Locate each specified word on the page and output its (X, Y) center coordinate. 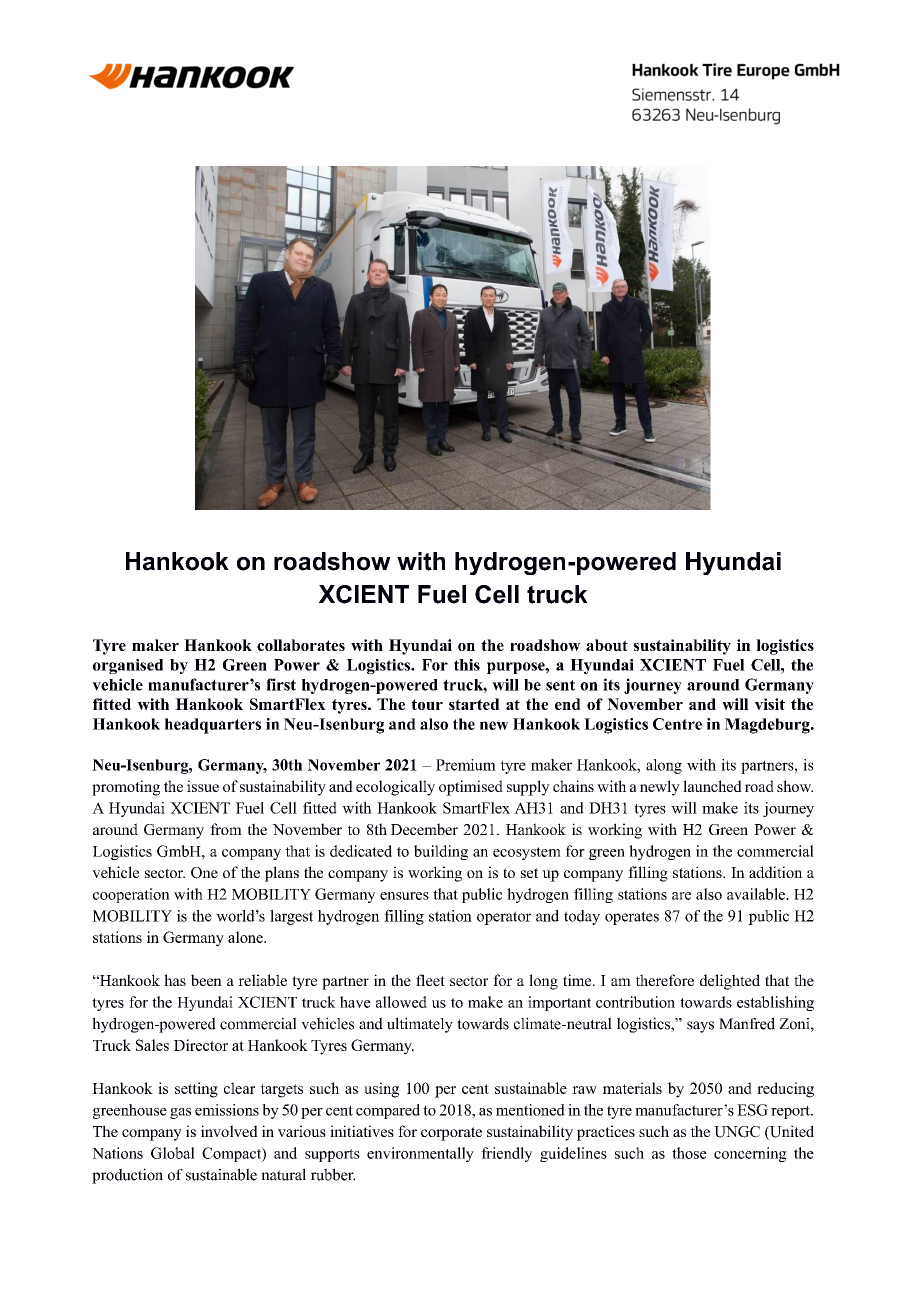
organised (128, 666)
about (607, 645)
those (689, 1153)
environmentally (420, 1154)
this (467, 665)
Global (173, 1153)
